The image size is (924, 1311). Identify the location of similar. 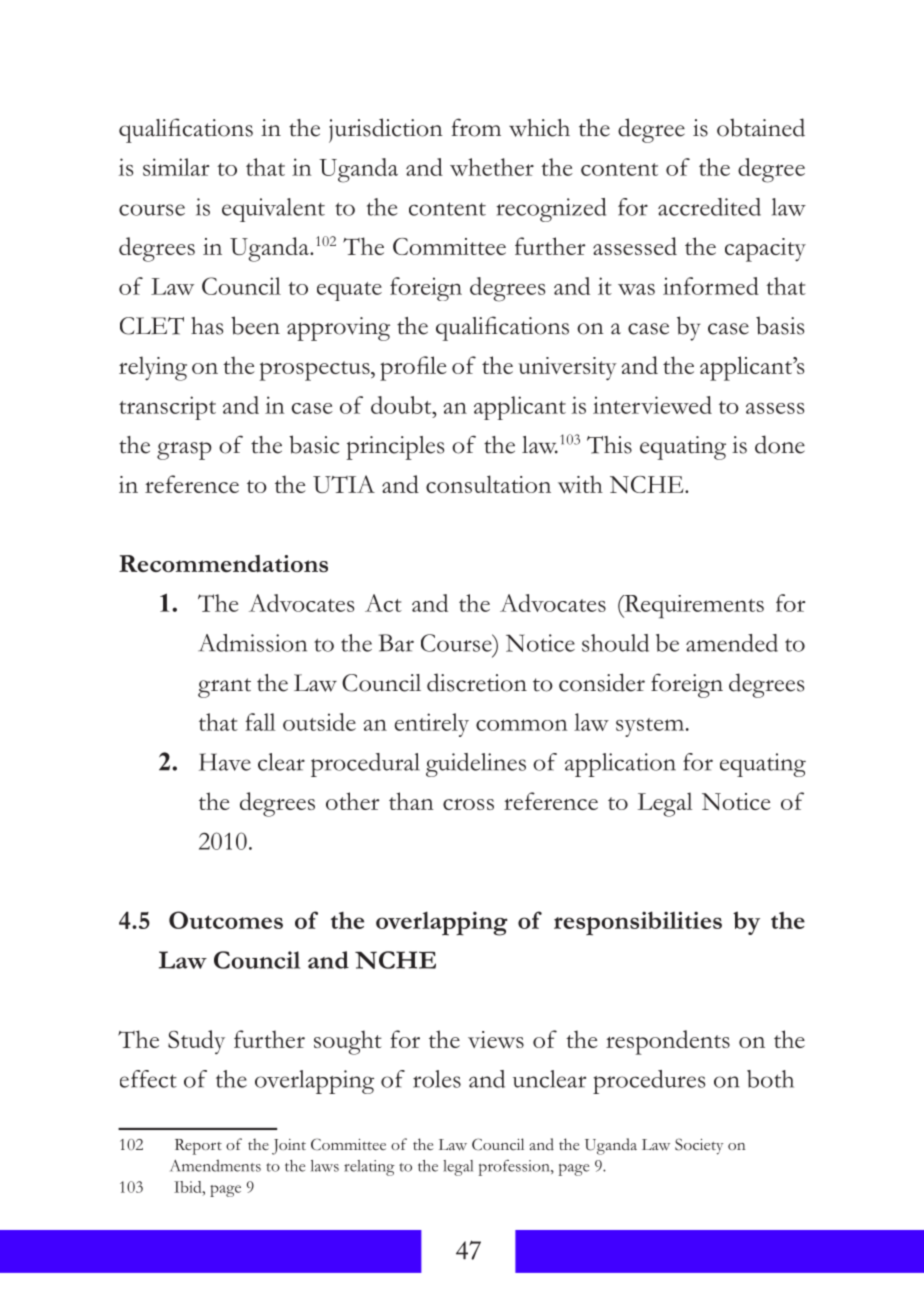
(176, 167).
